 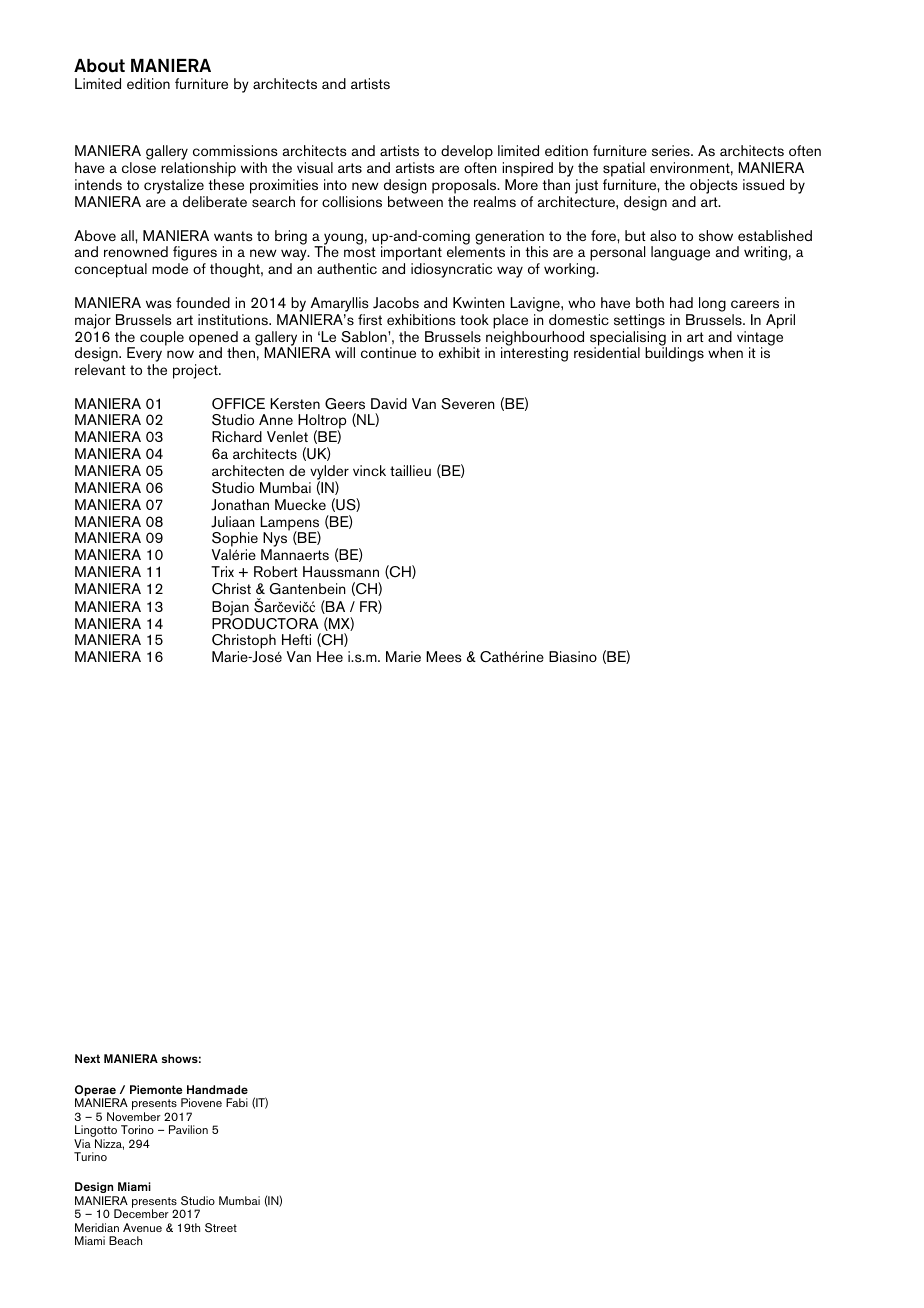 I want to click on series, so click(x=672, y=150).
